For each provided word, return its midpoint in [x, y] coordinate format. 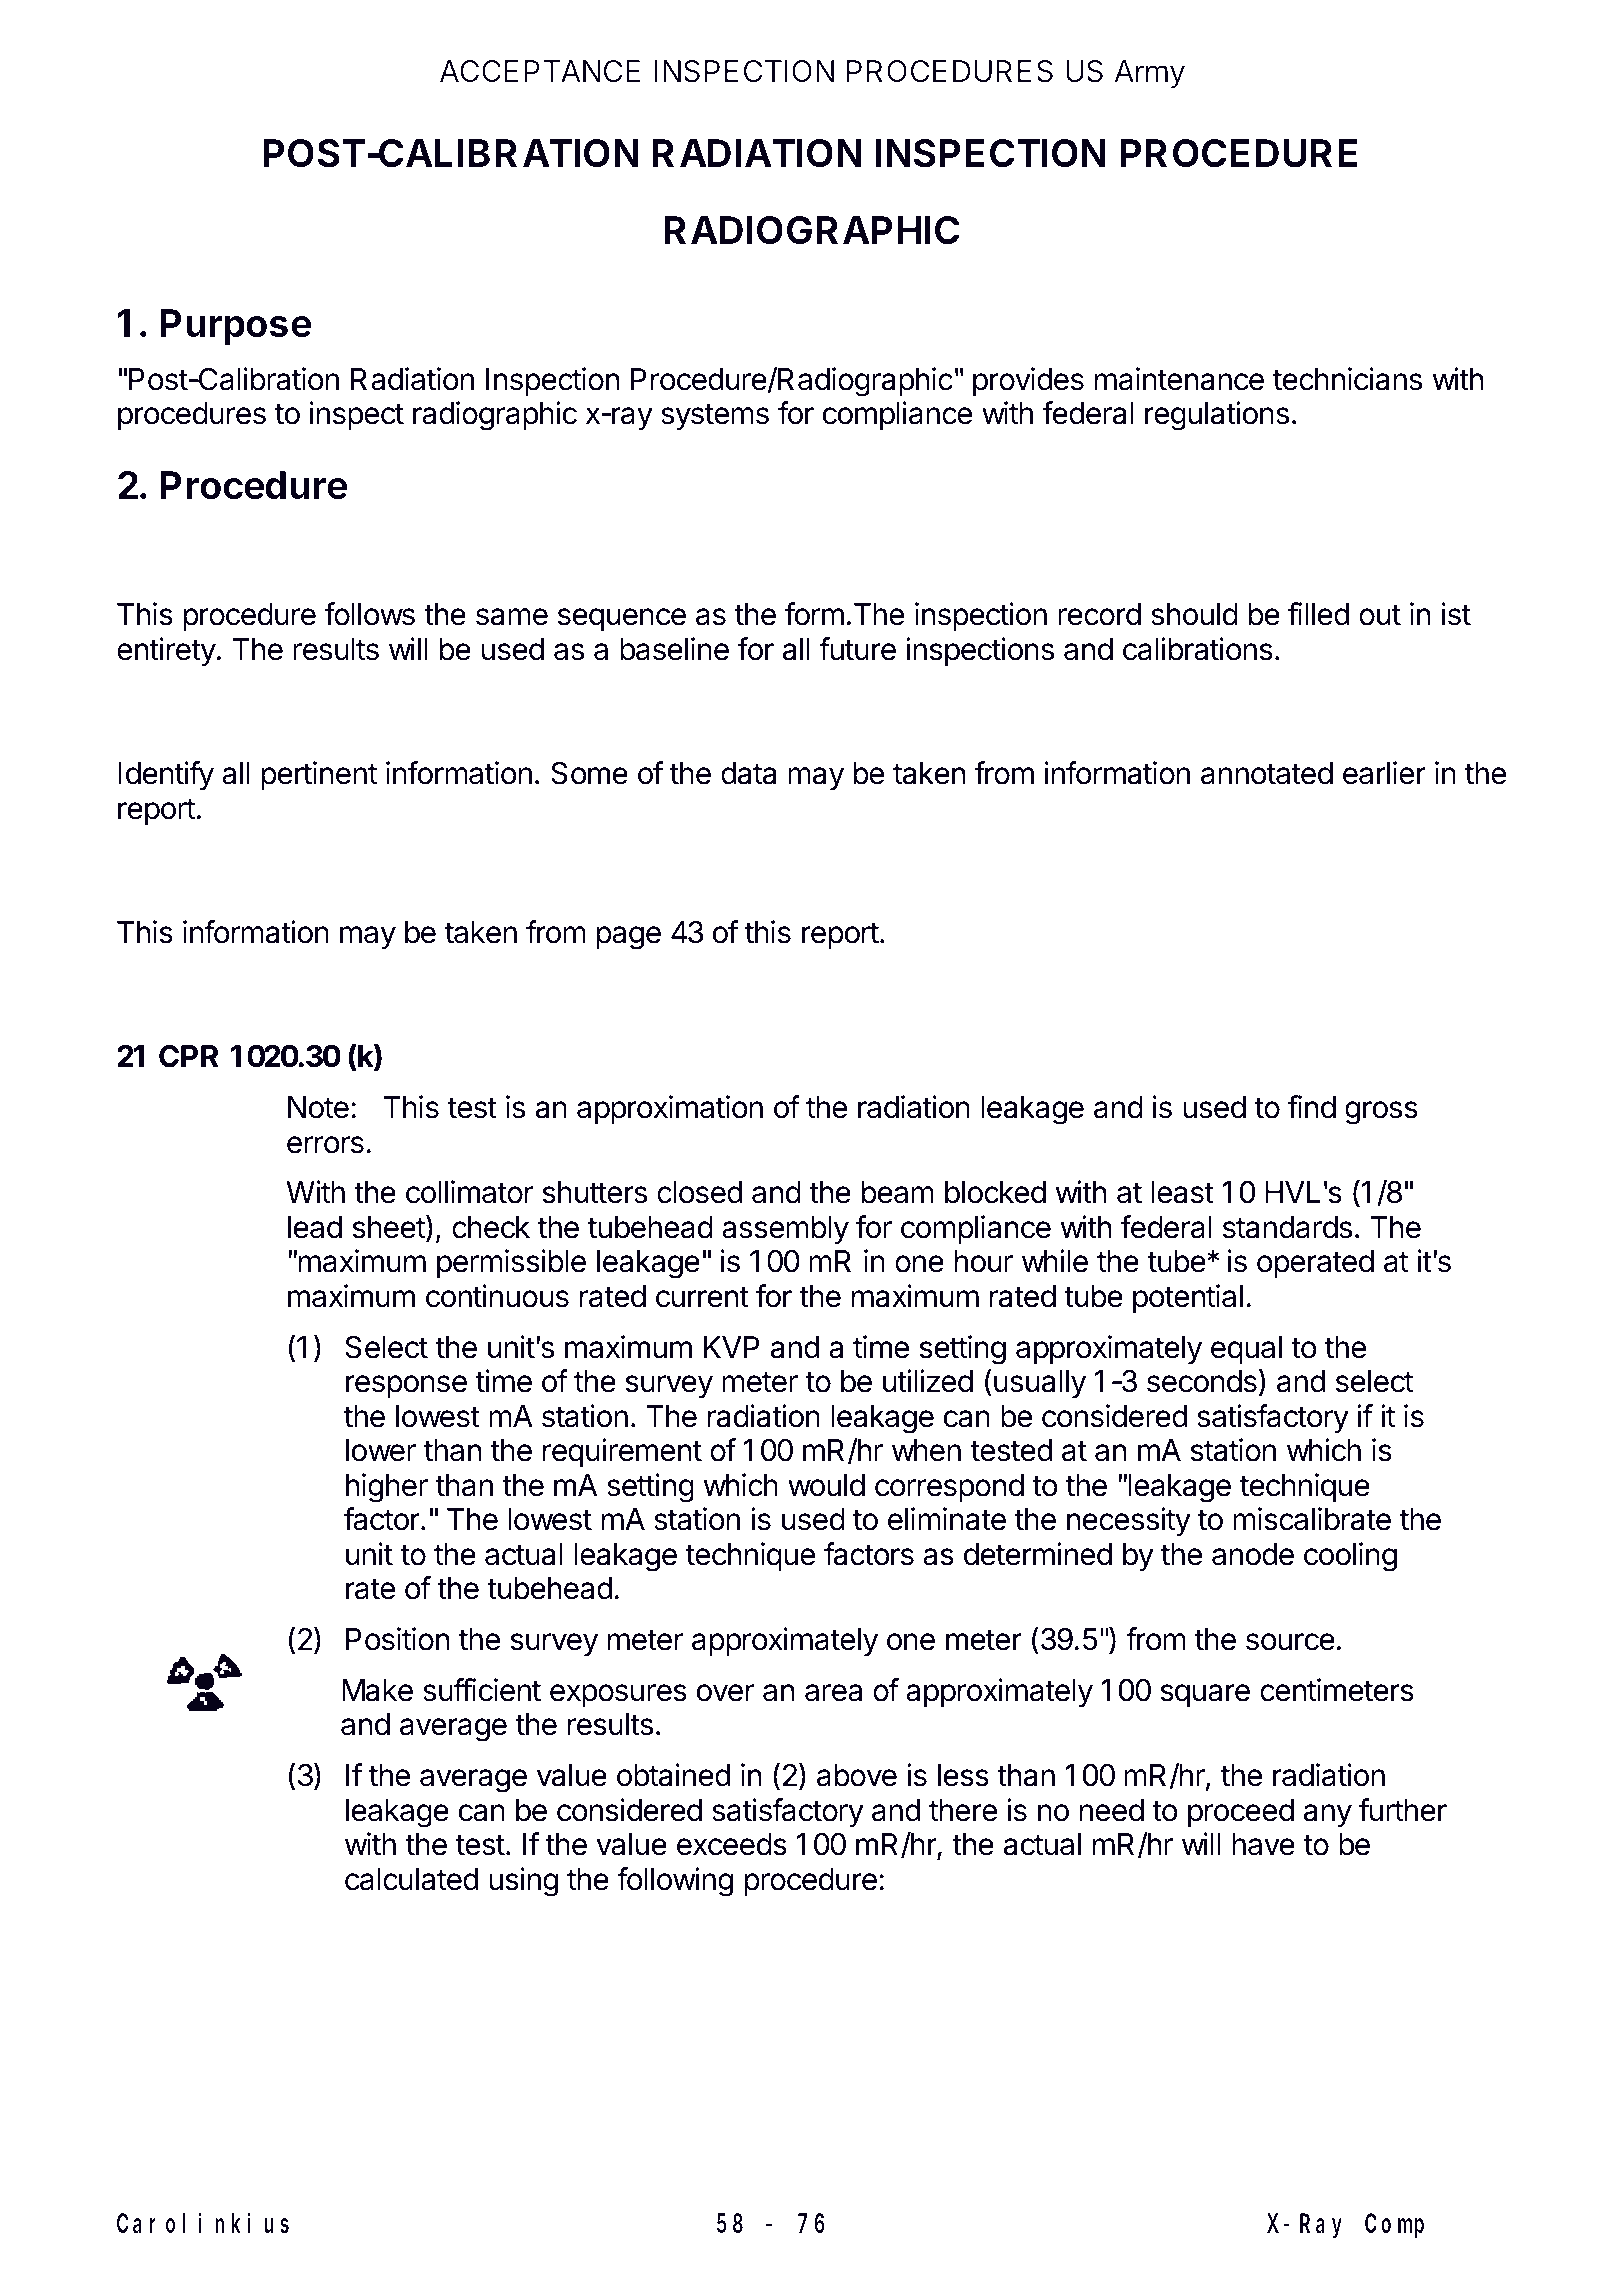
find [1311, 1107]
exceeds [732, 1844]
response [406, 1386]
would [826, 1485]
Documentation [284, 559]
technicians [1347, 379]
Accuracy [342, 880]
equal [1246, 1350]
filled [1318, 614]
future [857, 649]
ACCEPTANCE [540, 71]
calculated [411, 1879]
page [629, 938]
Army [1149, 74]
